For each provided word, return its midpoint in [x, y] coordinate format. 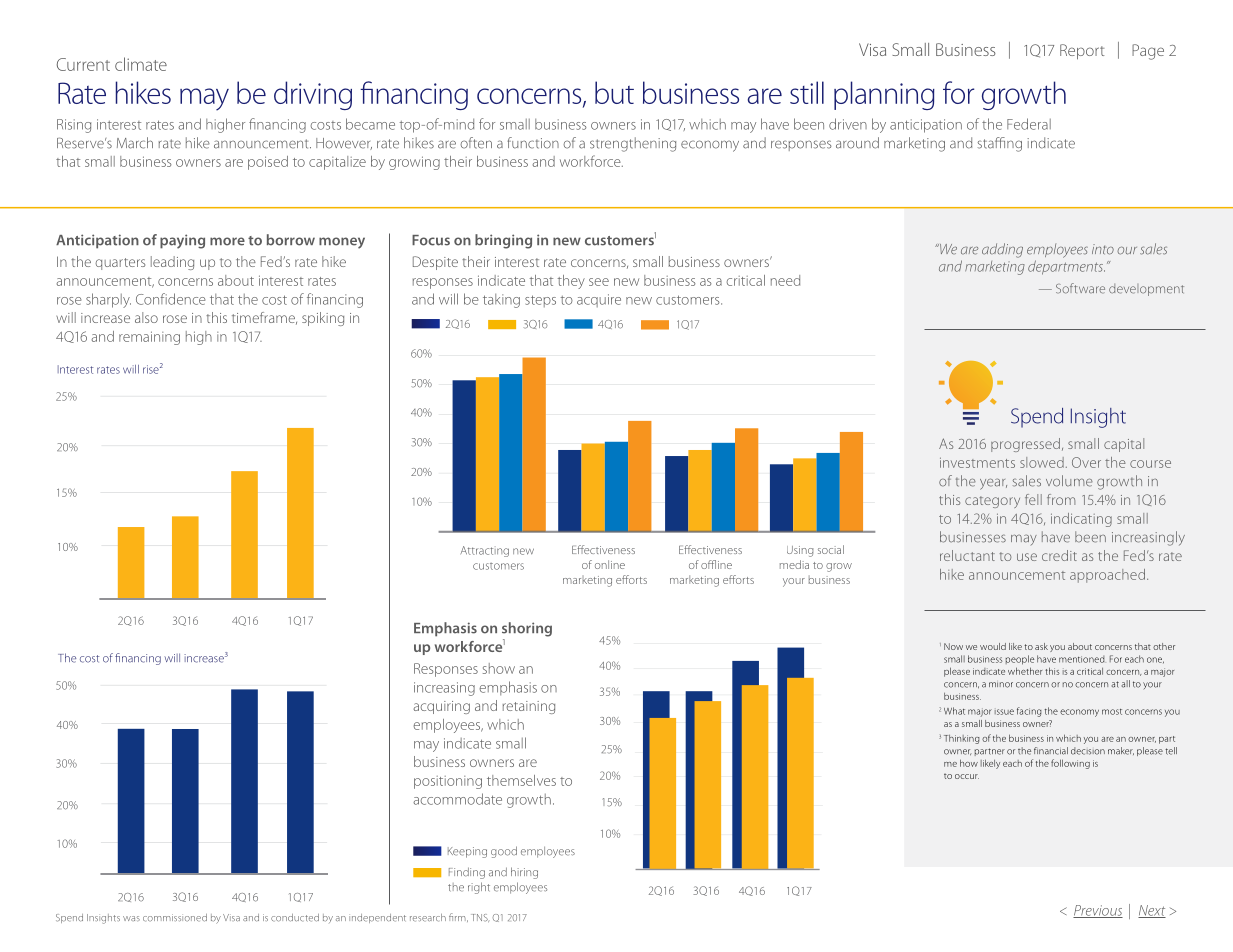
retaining [529, 707]
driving [313, 95]
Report [1082, 52]
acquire [599, 300]
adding [1002, 250]
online [610, 564]
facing [1029, 712]
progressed [1025, 445]
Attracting [485, 551]
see [599, 282]
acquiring [441, 707]
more [227, 241]
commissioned [175, 918]
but [614, 92]
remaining [149, 338]
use [1027, 557]
